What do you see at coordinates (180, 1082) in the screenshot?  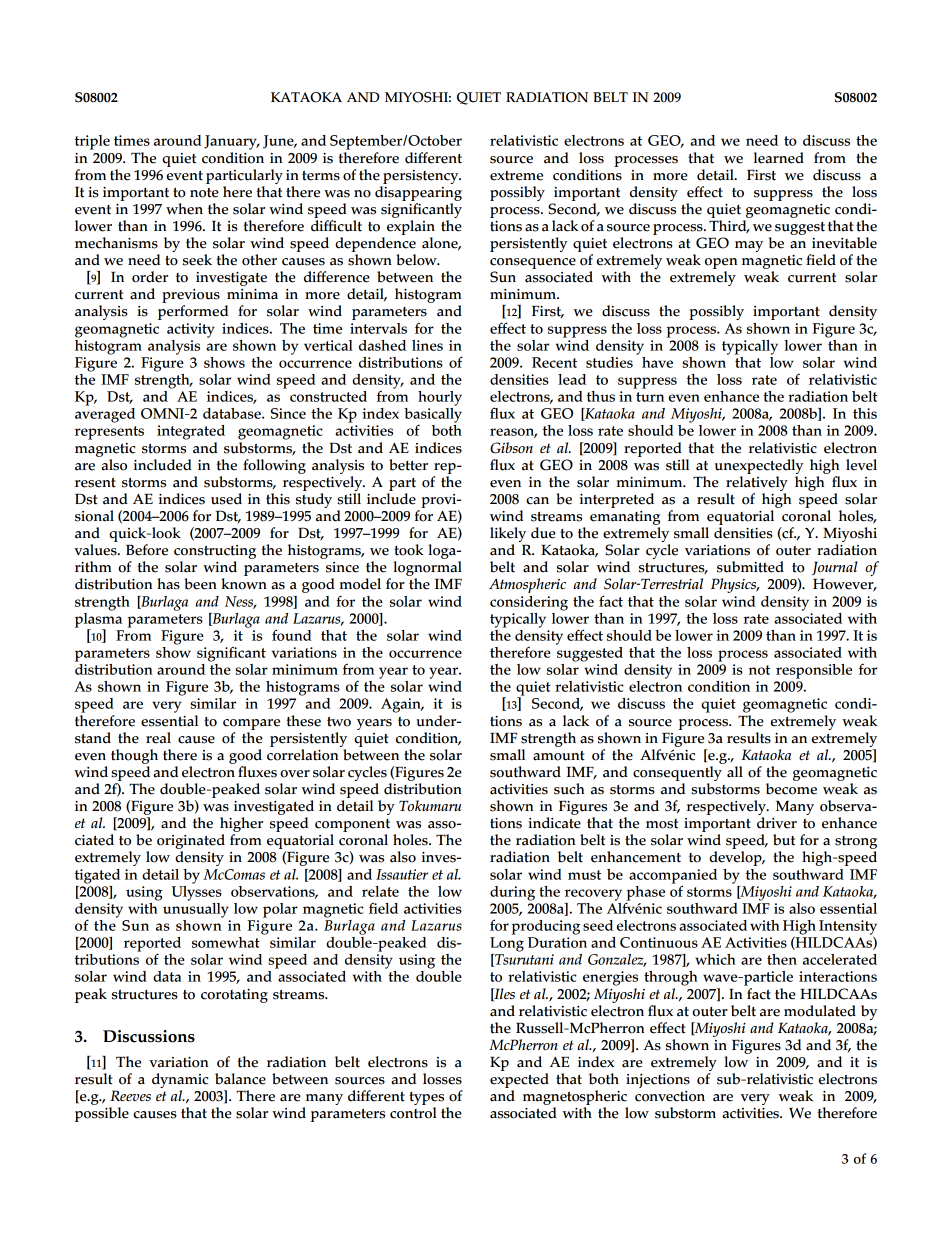 I see `dynamic` at bounding box center [180, 1082].
